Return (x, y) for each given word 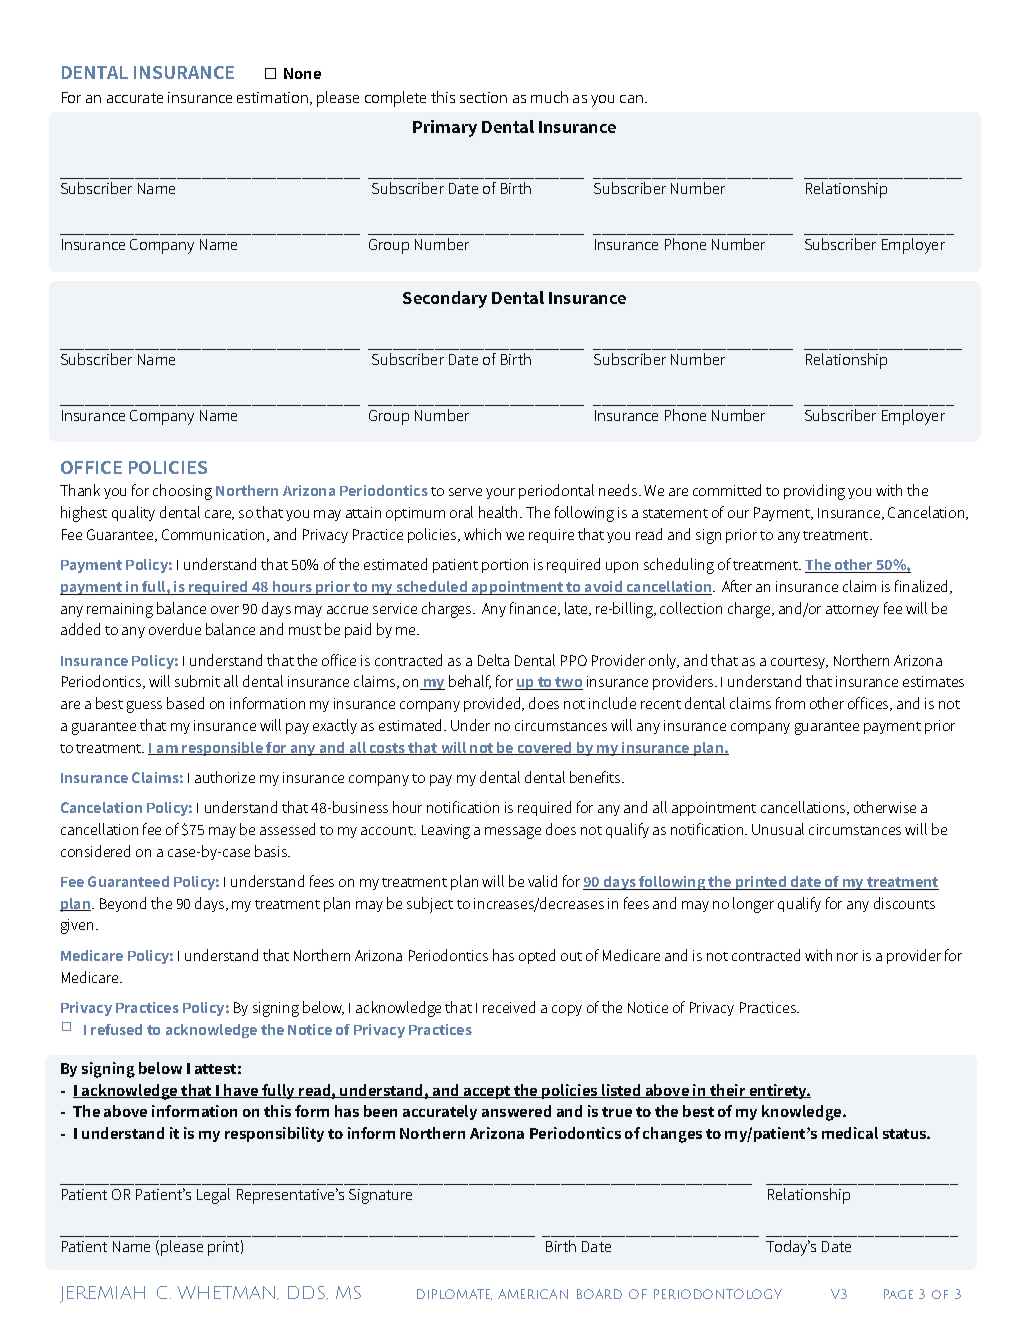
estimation (274, 98)
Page (898, 1294)
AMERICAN (533, 1294)
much (549, 97)
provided (493, 704)
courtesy (799, 663)
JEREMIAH (102, 1294)
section (483, 97)
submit (197, 681)
